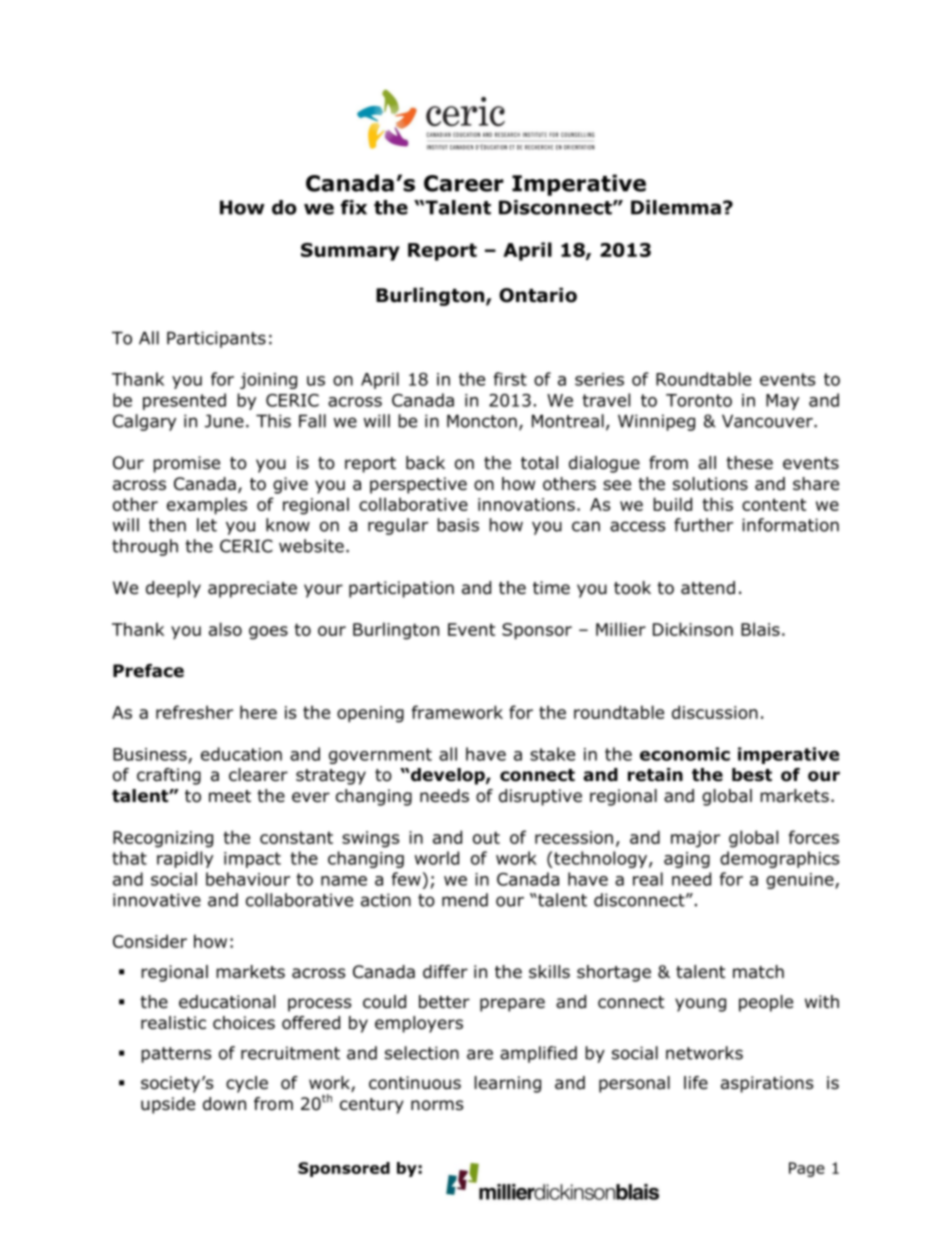  Describe the element at coordinates (224, 1104) in the screenshot. I see `down` at that location.
